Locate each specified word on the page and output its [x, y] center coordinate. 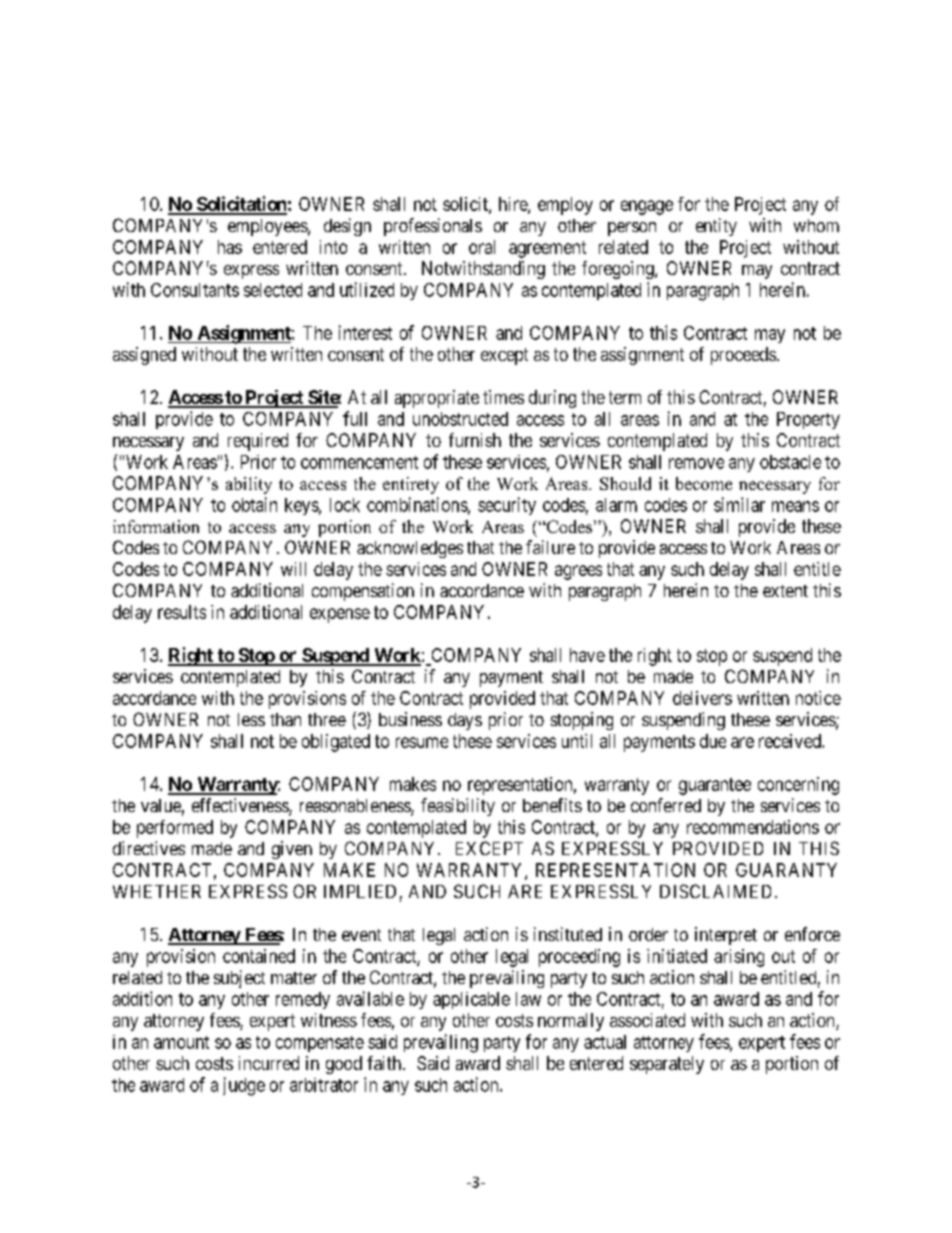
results [182, 612]
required [258, 442]
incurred [269, 1063]
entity [716, 227]
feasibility [458, 807]
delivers [702, 698]
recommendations [753, 827]
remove [696, 463]
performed [175, 829]
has [230, 247]
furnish [475, 440]
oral [482, 247]
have [587, 655]
